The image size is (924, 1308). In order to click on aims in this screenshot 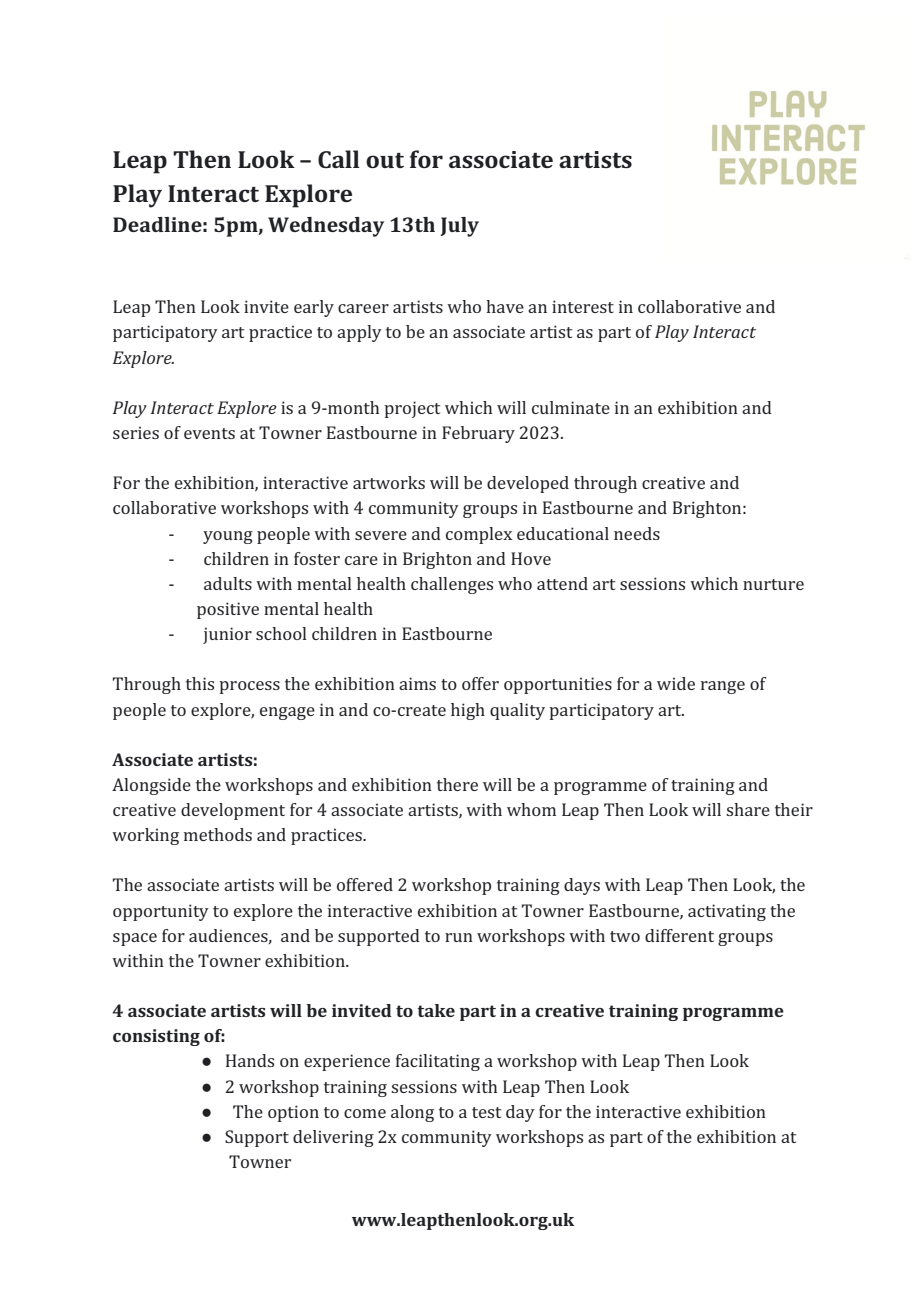, I will do `click(417, 683)`.
